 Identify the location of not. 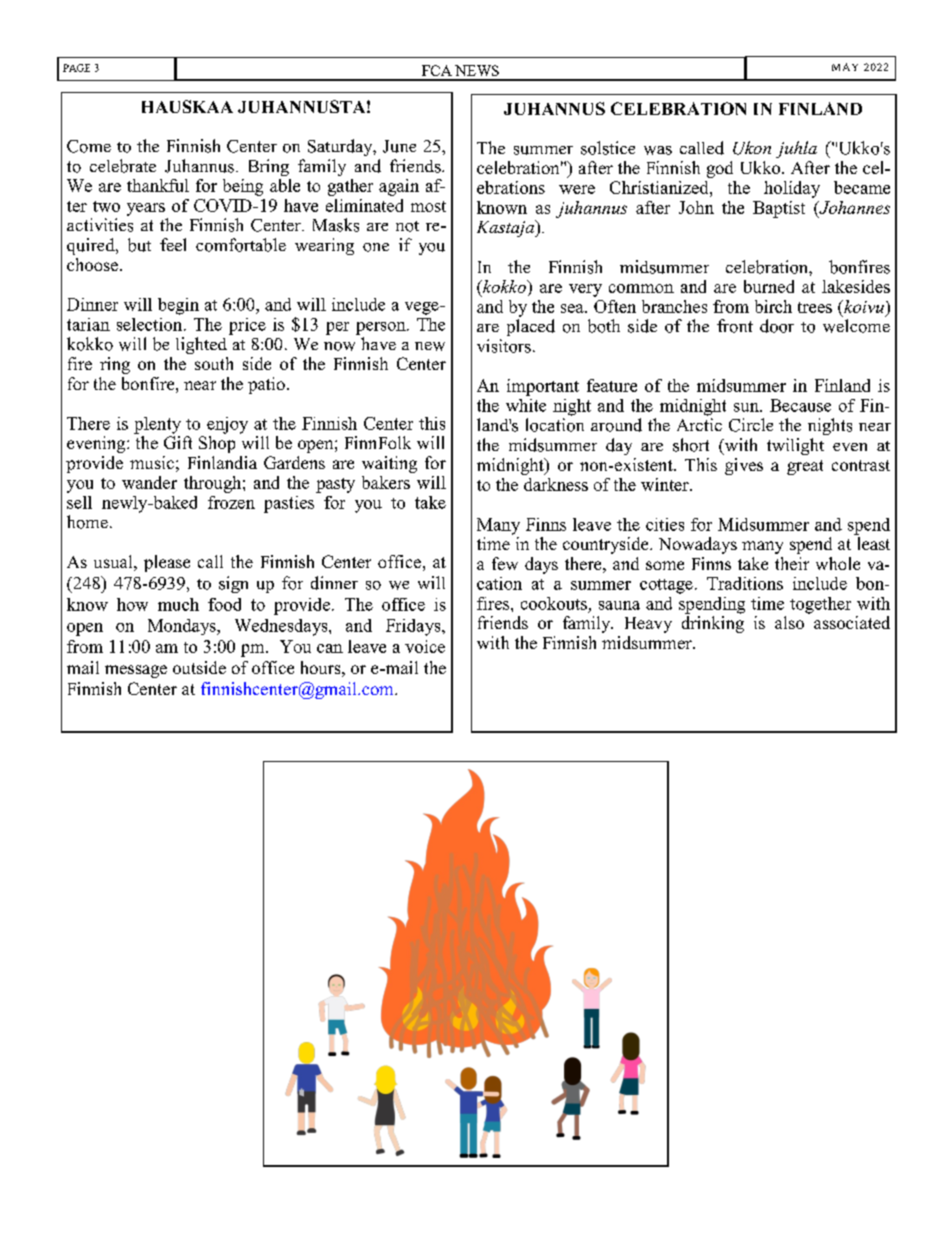
(407, 226).
